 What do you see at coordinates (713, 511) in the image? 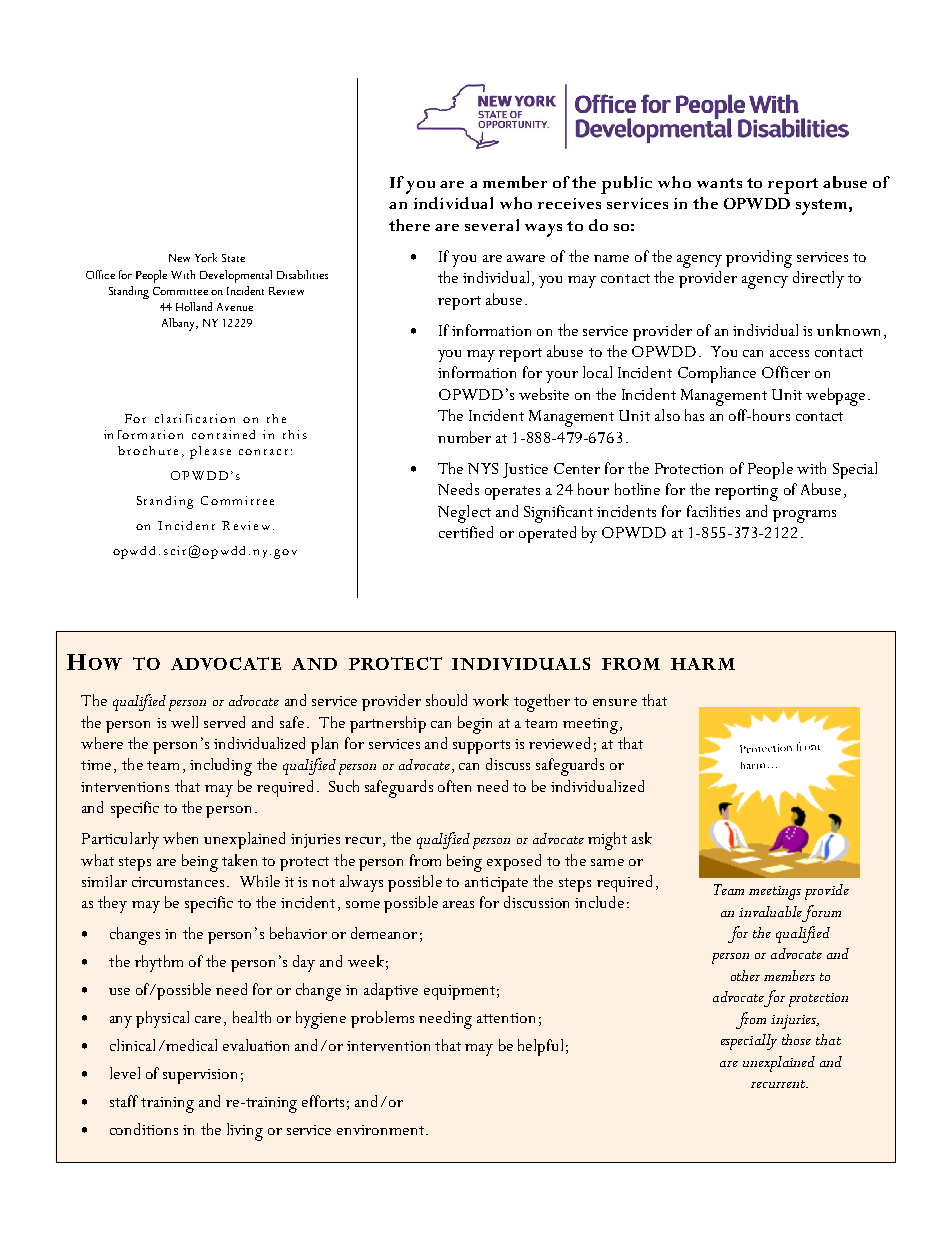
I see `facilities` at bounding box center [713, 511].
